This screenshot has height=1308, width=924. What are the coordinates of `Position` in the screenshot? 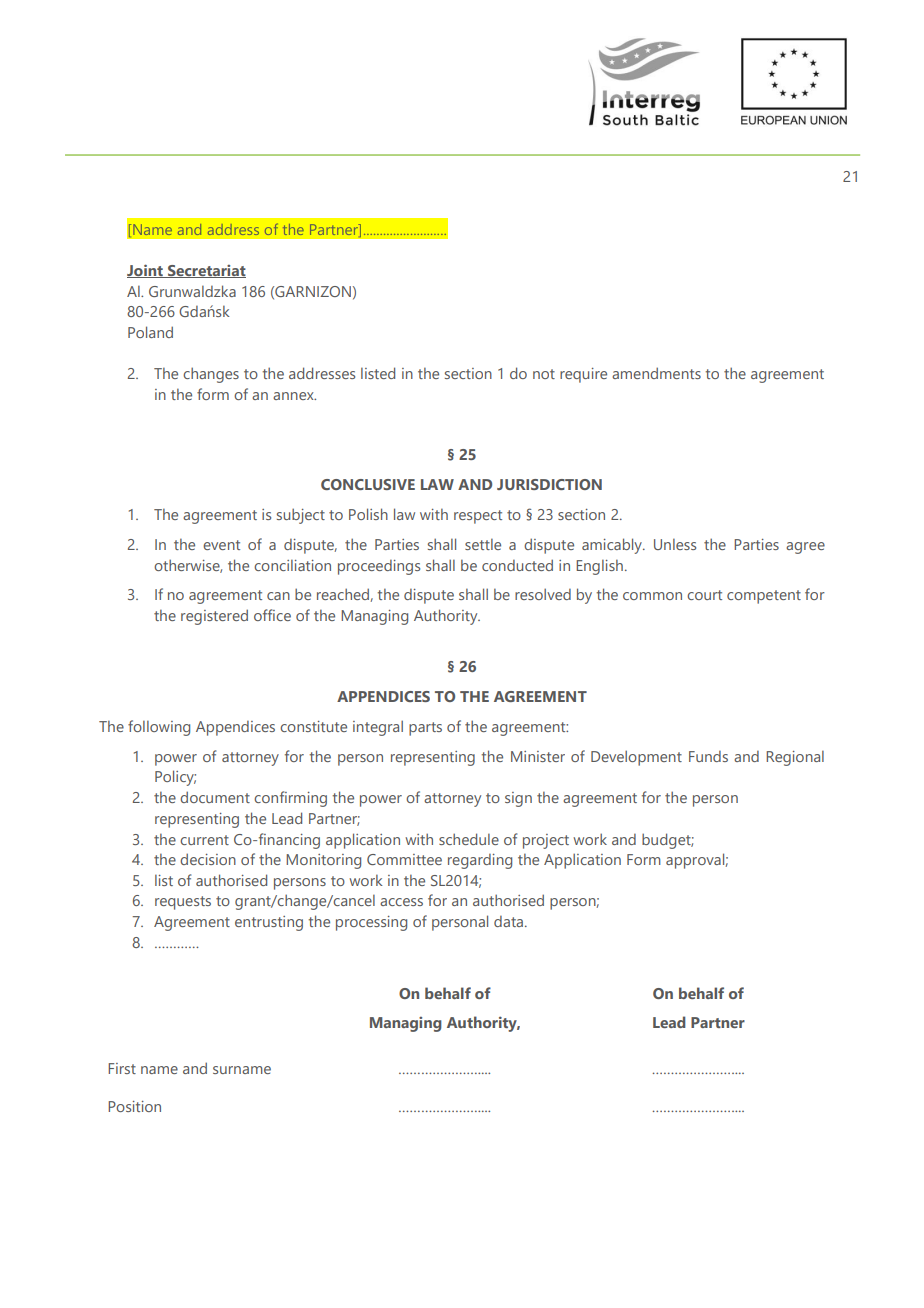 It's located at (134, 1106).
